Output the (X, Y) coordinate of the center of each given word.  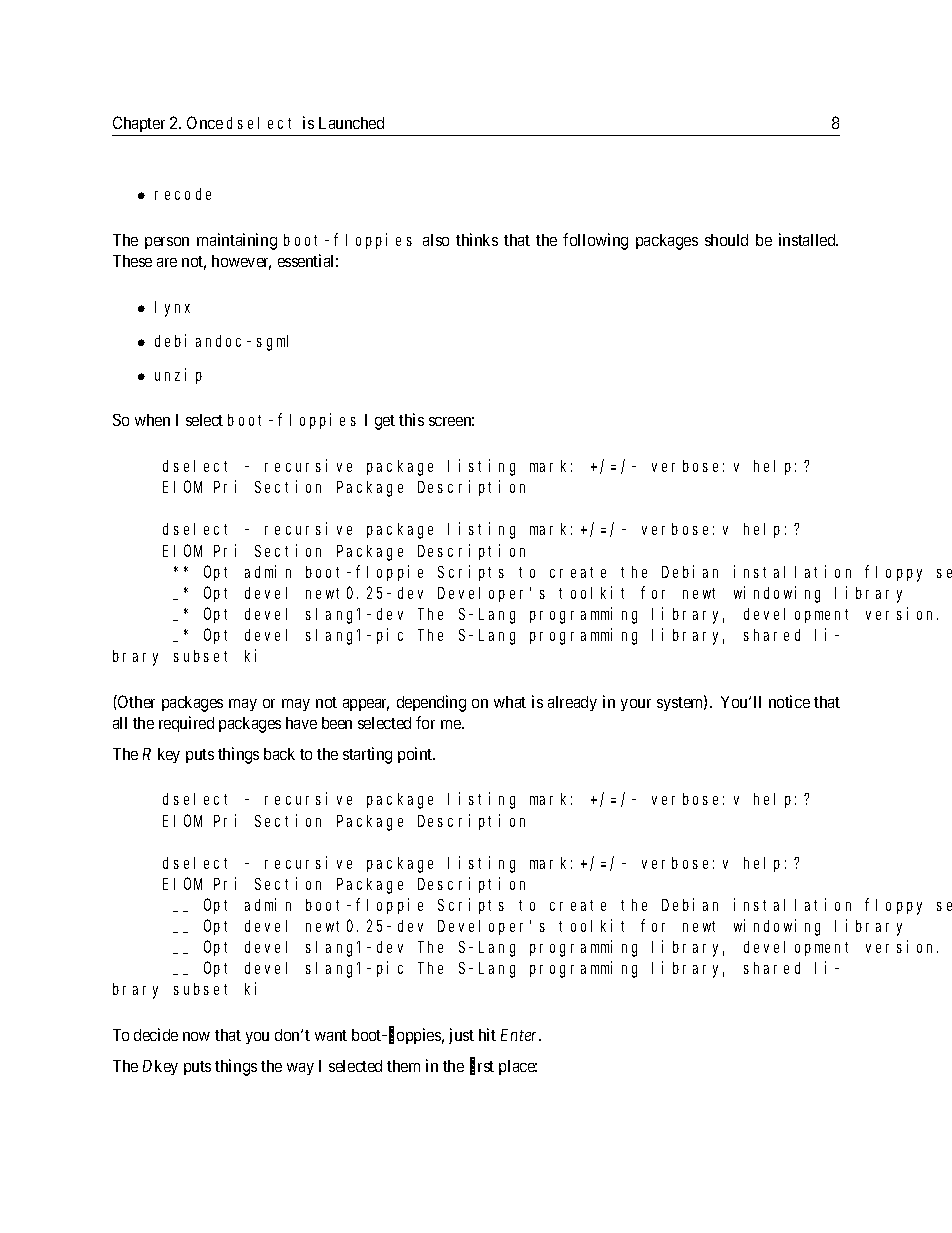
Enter (521, 1035)
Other (135, 701)
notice (789, 701)
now (196, 1036)
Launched (351, 123)
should (726, 240)
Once (205, 122)
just (461, 1036)
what (510, 702)
